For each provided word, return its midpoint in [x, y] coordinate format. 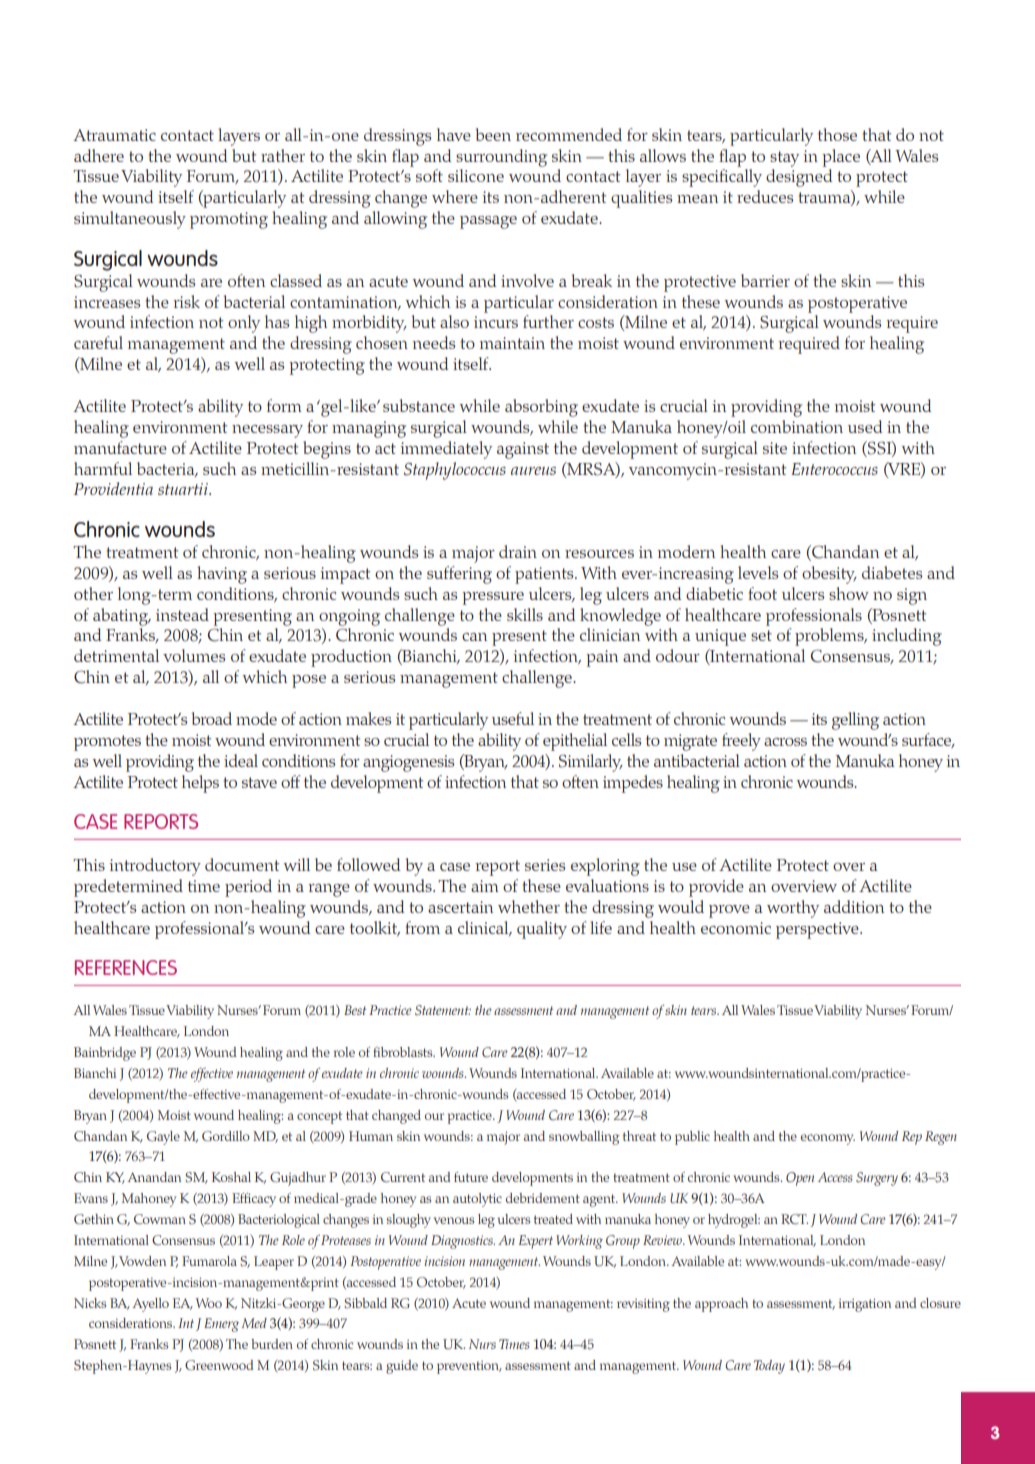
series [545, 865]
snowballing [584, 1138]
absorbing [541, 408]
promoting [229, 220]
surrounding [501, 158]
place [841, 158]
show [849, 593]
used [865, 426]
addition [854, 906]
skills [525, 614]
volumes [194, 655]
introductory [155, 867]
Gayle [163, 1138]
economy [828, 1139]
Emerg [221, 1325]
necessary [267, 431]
